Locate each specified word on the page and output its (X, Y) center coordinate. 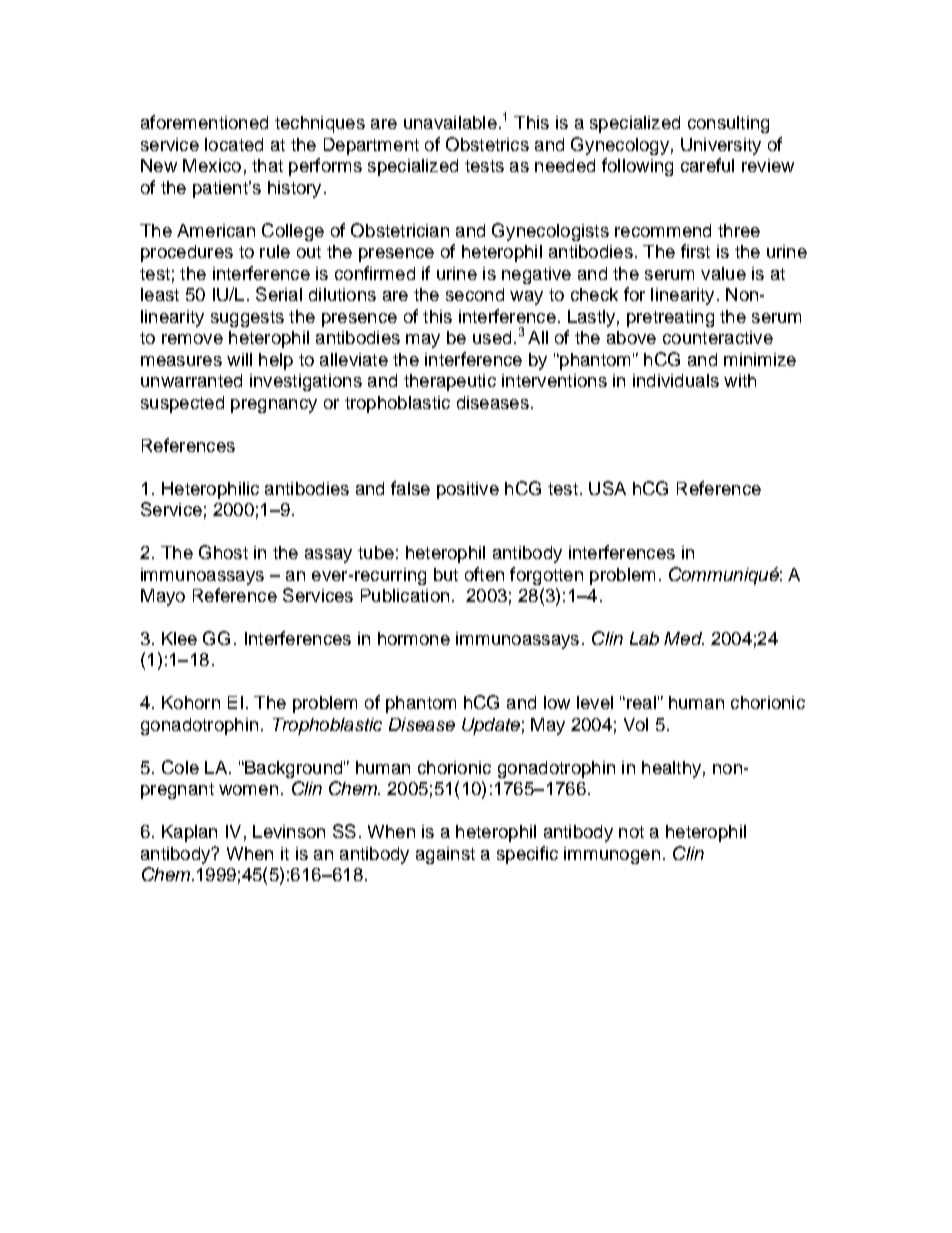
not (631, 832)
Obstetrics (487, 144)
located (234, 144)
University (721, 146)
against (445, 855)
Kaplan (189, 833)
